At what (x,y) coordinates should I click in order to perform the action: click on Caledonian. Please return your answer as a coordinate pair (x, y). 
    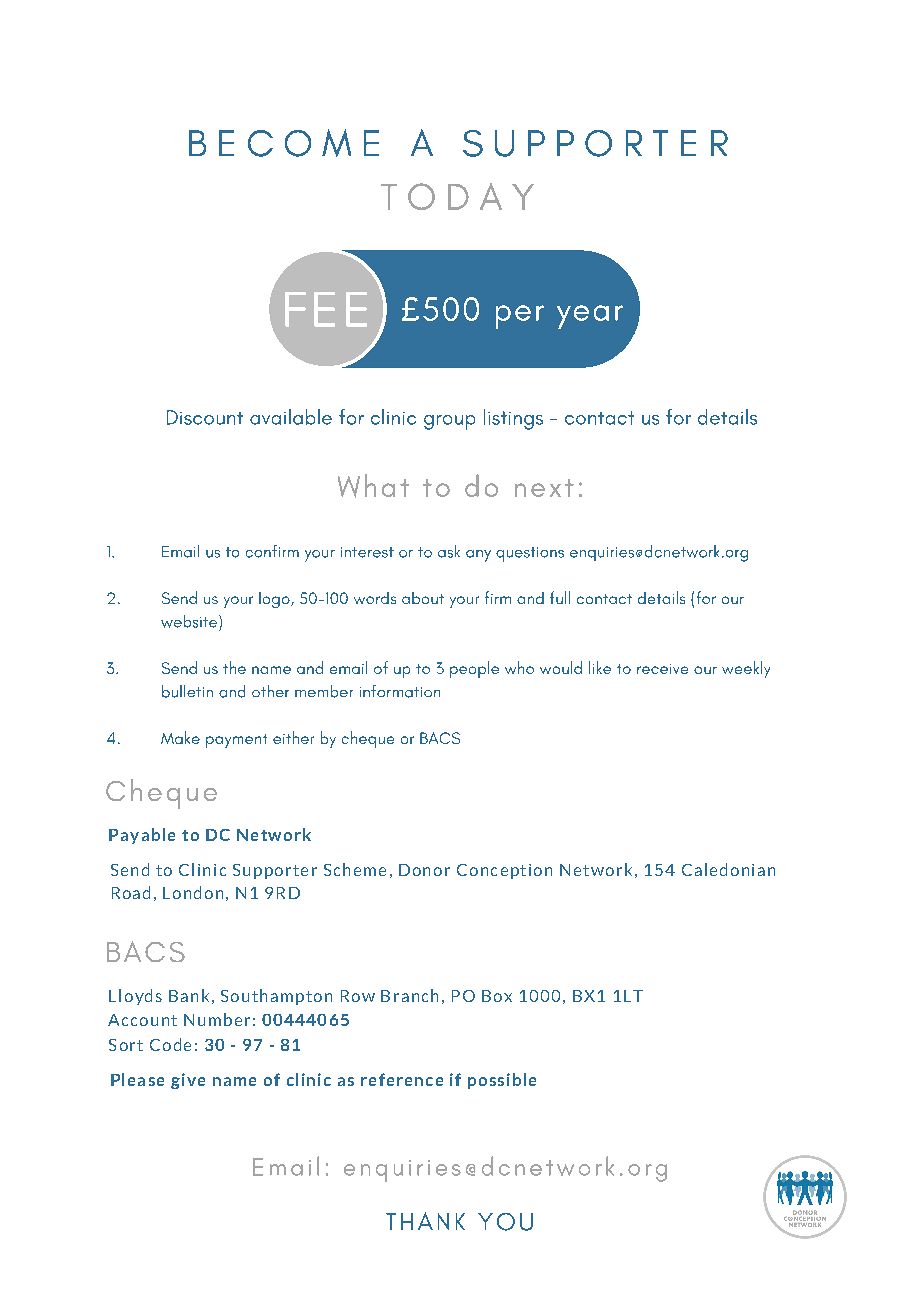
    Looking at the image, I should click on (728, 869).
